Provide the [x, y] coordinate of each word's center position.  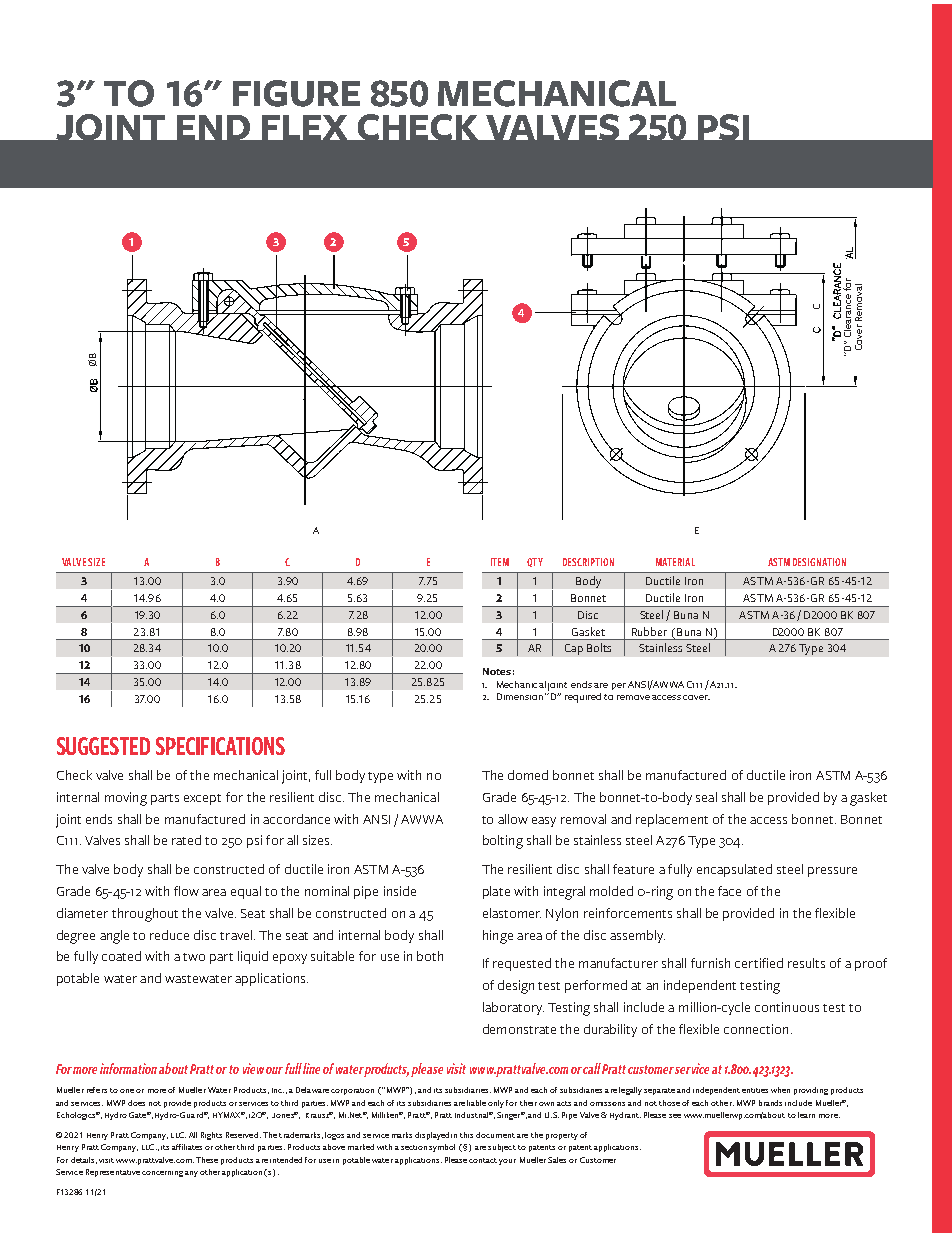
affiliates [187, 1147]
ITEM [500, 562]
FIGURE [296, 93]
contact [483, 1160]
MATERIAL [675, 562]
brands [770, 1103]
